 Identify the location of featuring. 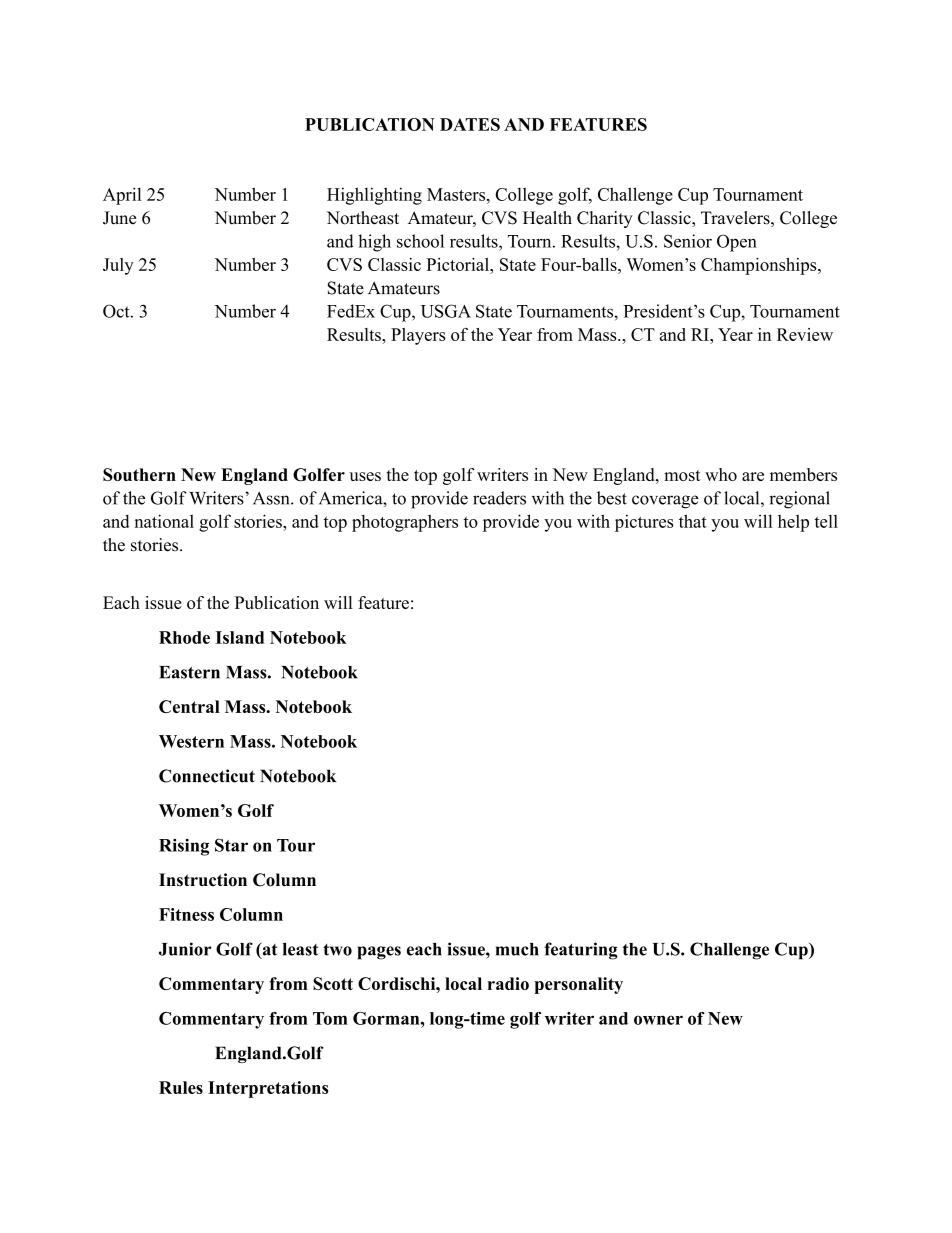
(581, 951).
